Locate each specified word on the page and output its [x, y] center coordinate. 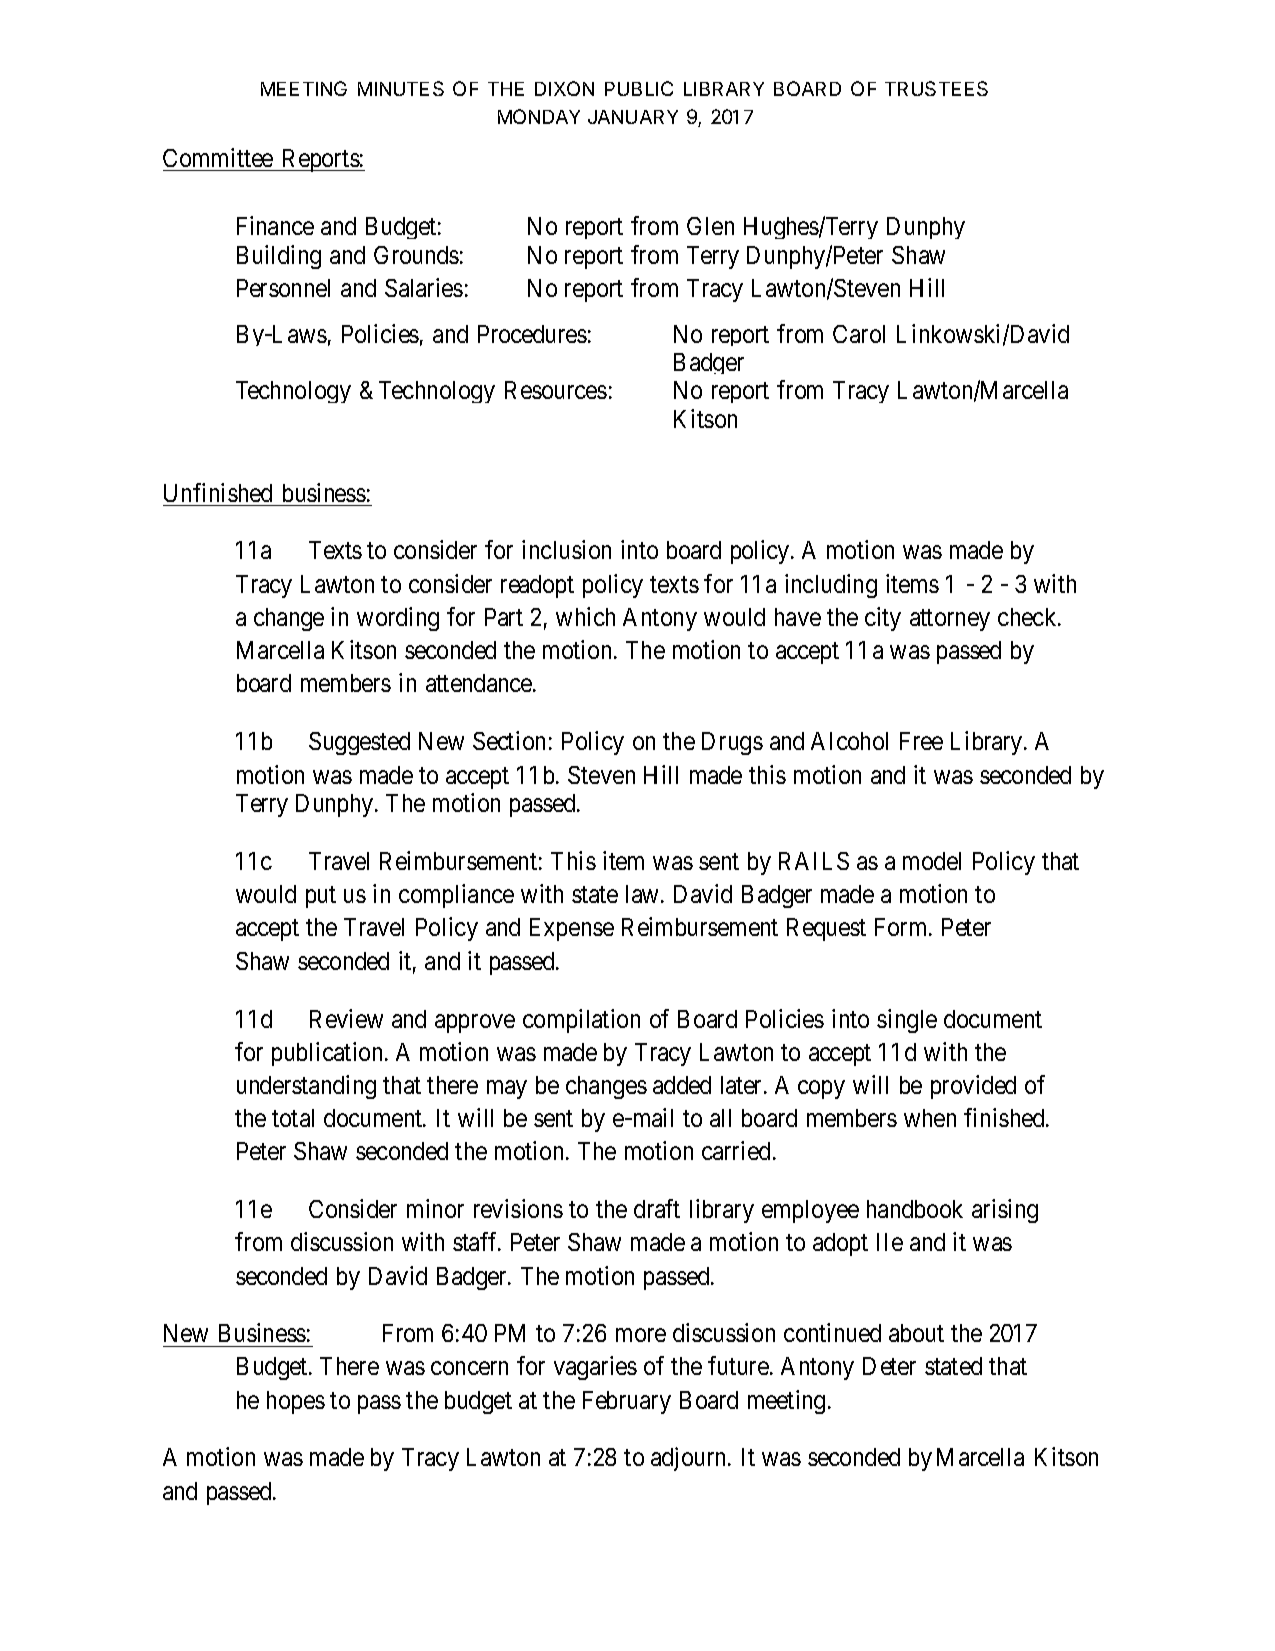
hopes [296, 1402]
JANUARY [633, 117]
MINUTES [401, 88]
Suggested [359, 743]
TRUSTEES [936, 88]
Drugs [732, 743]
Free [921, 741]
